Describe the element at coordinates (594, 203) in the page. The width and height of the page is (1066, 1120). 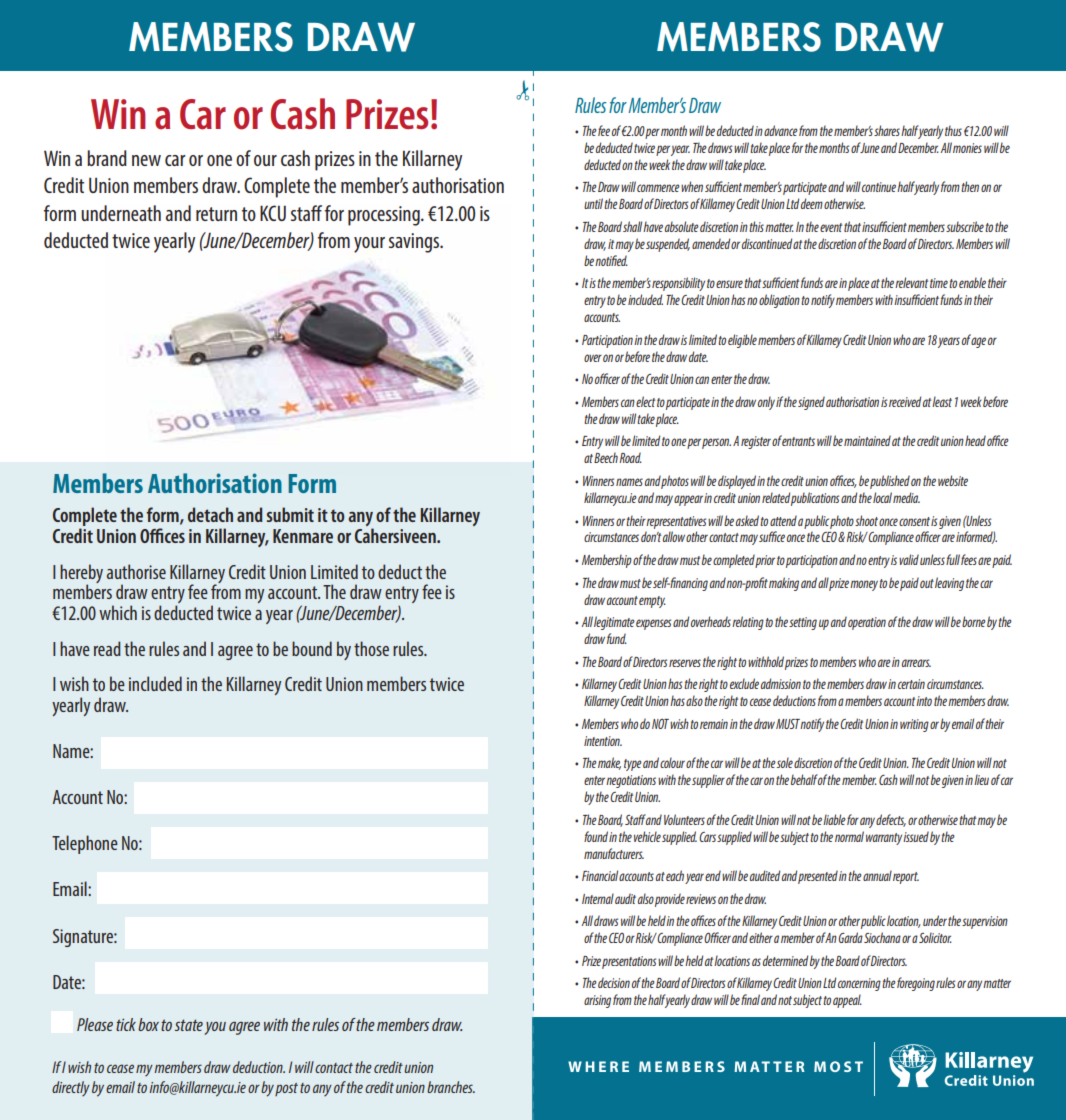
I see `until` at that location.
